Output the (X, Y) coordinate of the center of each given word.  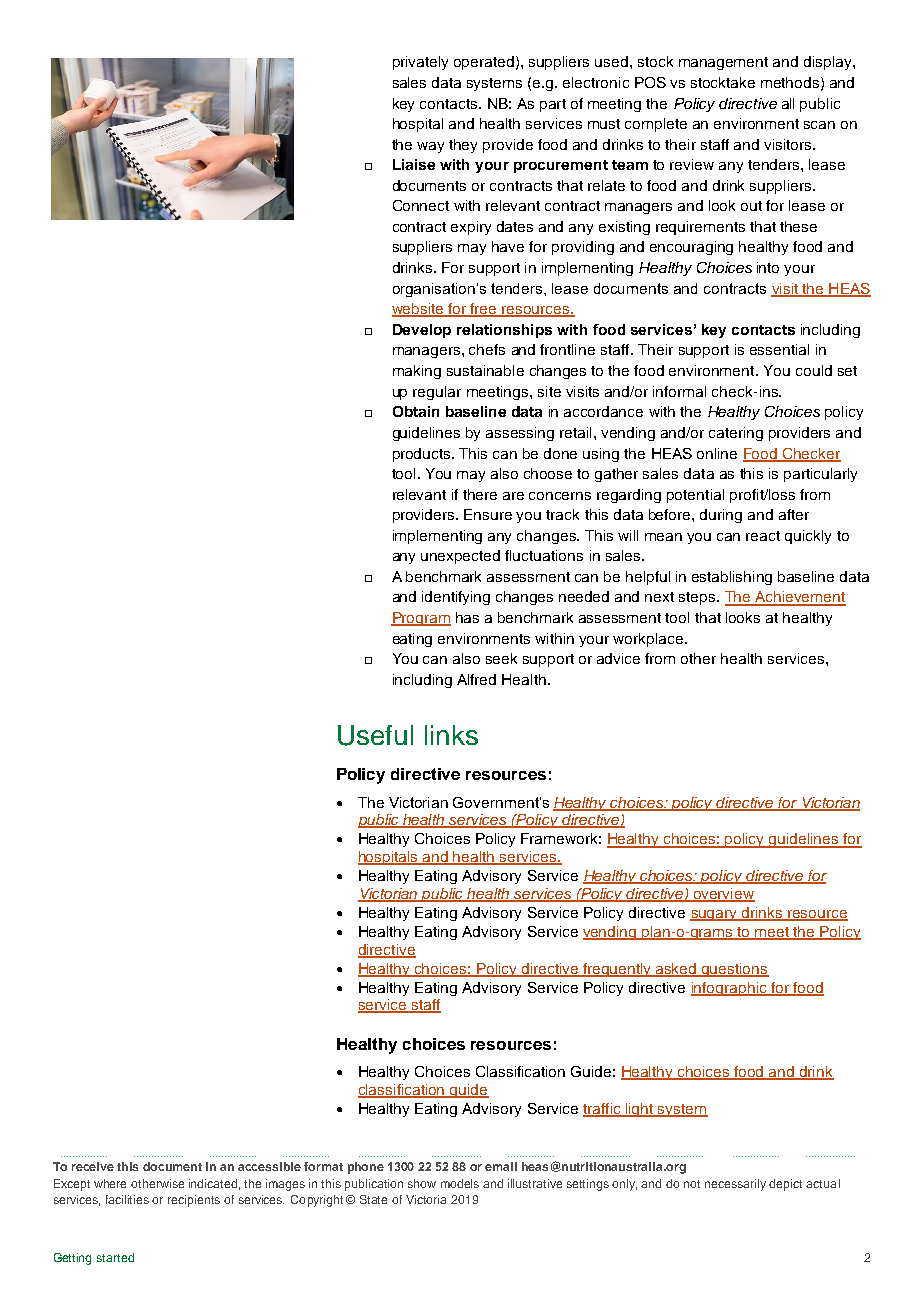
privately (420, 63)
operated (484, 63)
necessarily (735, 1185)
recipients (194, 1201)
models (460, 1183)
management (723, 63)
